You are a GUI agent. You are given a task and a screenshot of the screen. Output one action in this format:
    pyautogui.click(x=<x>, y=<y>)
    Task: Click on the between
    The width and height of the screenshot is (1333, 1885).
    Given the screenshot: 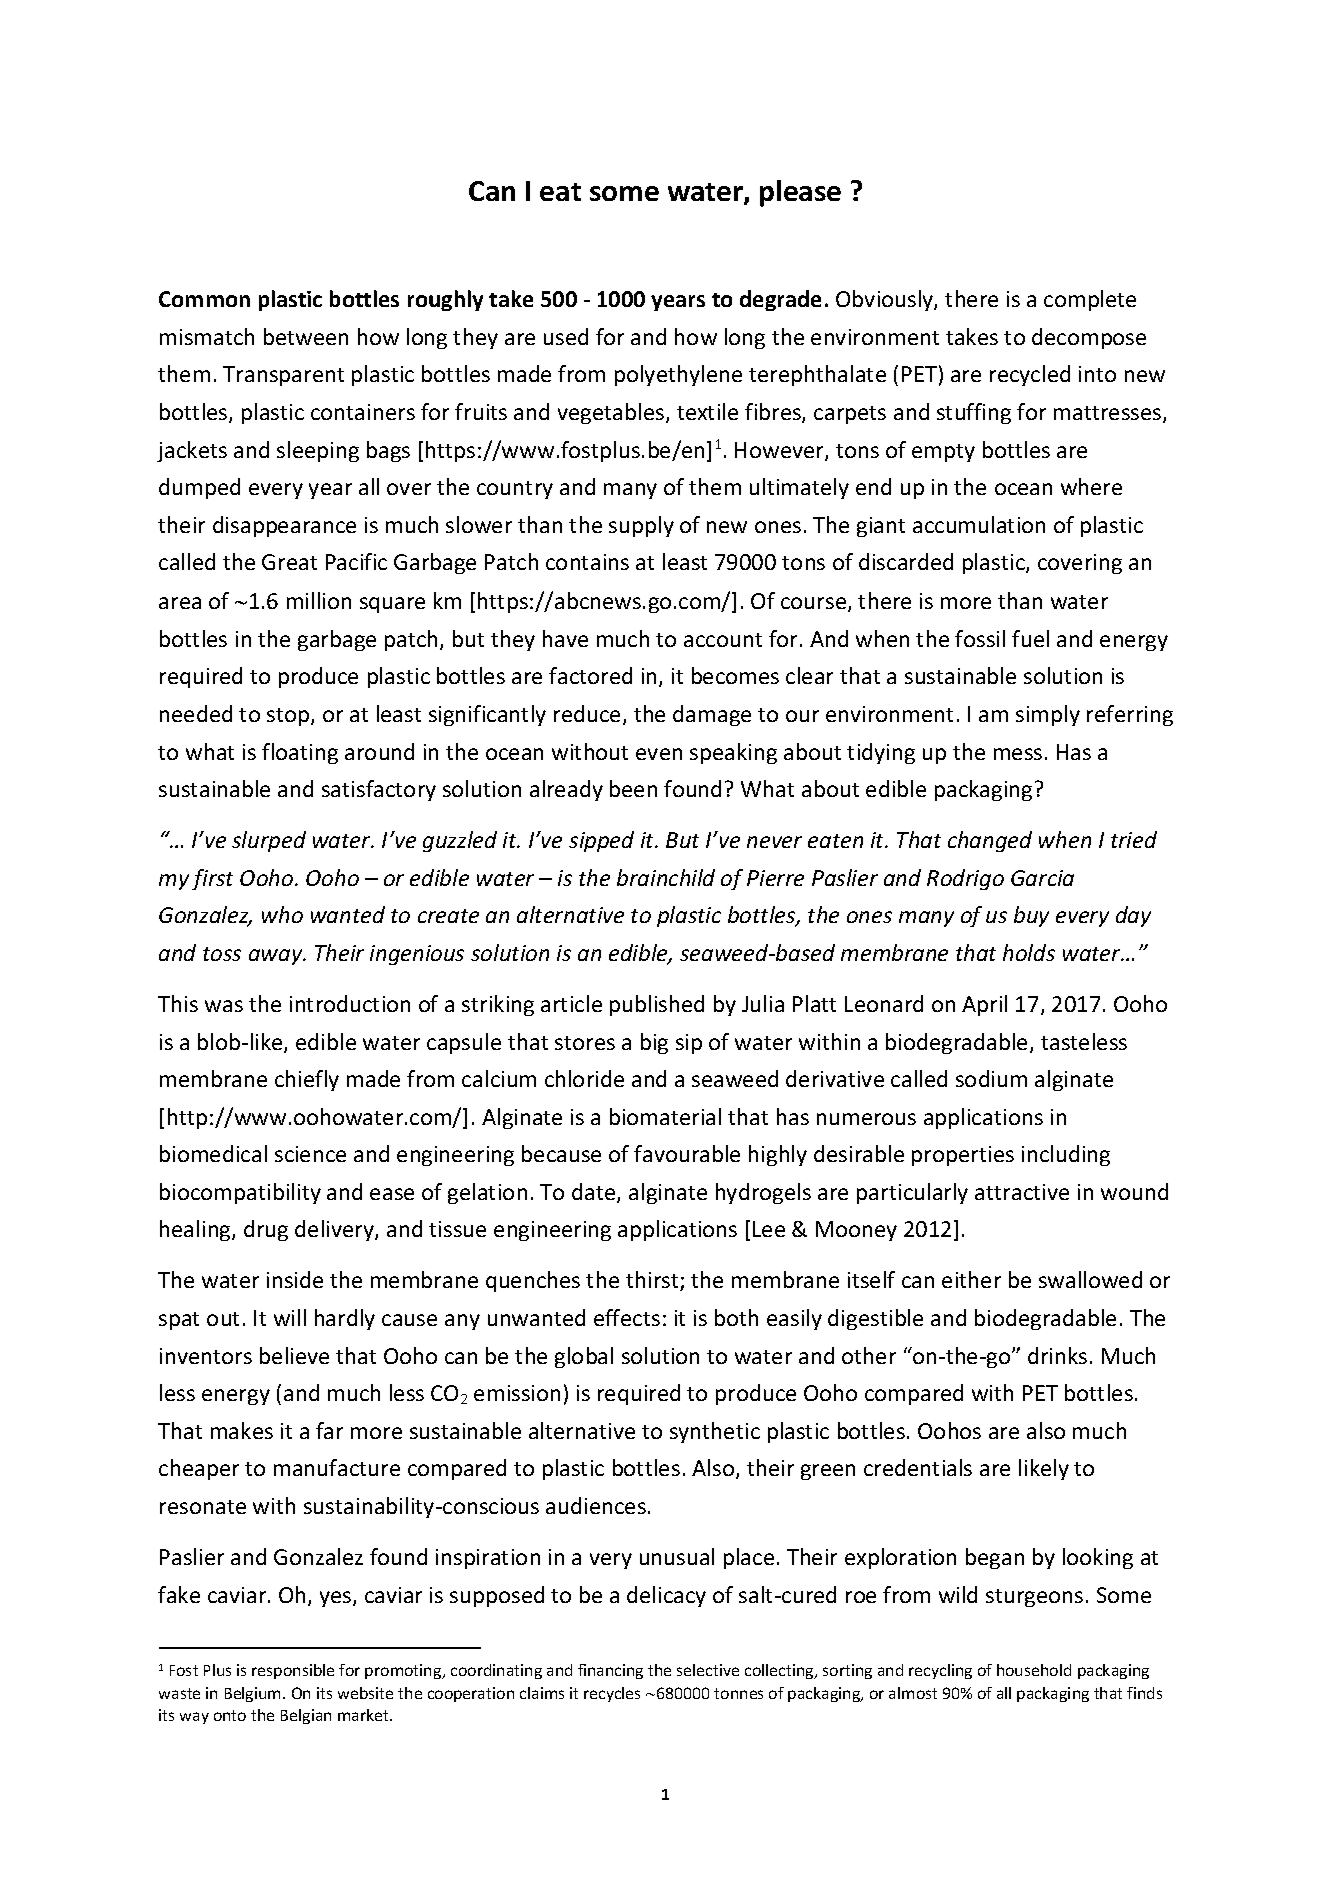 What is the action you would take?
    pyautogui.click(x=306, y=336)
